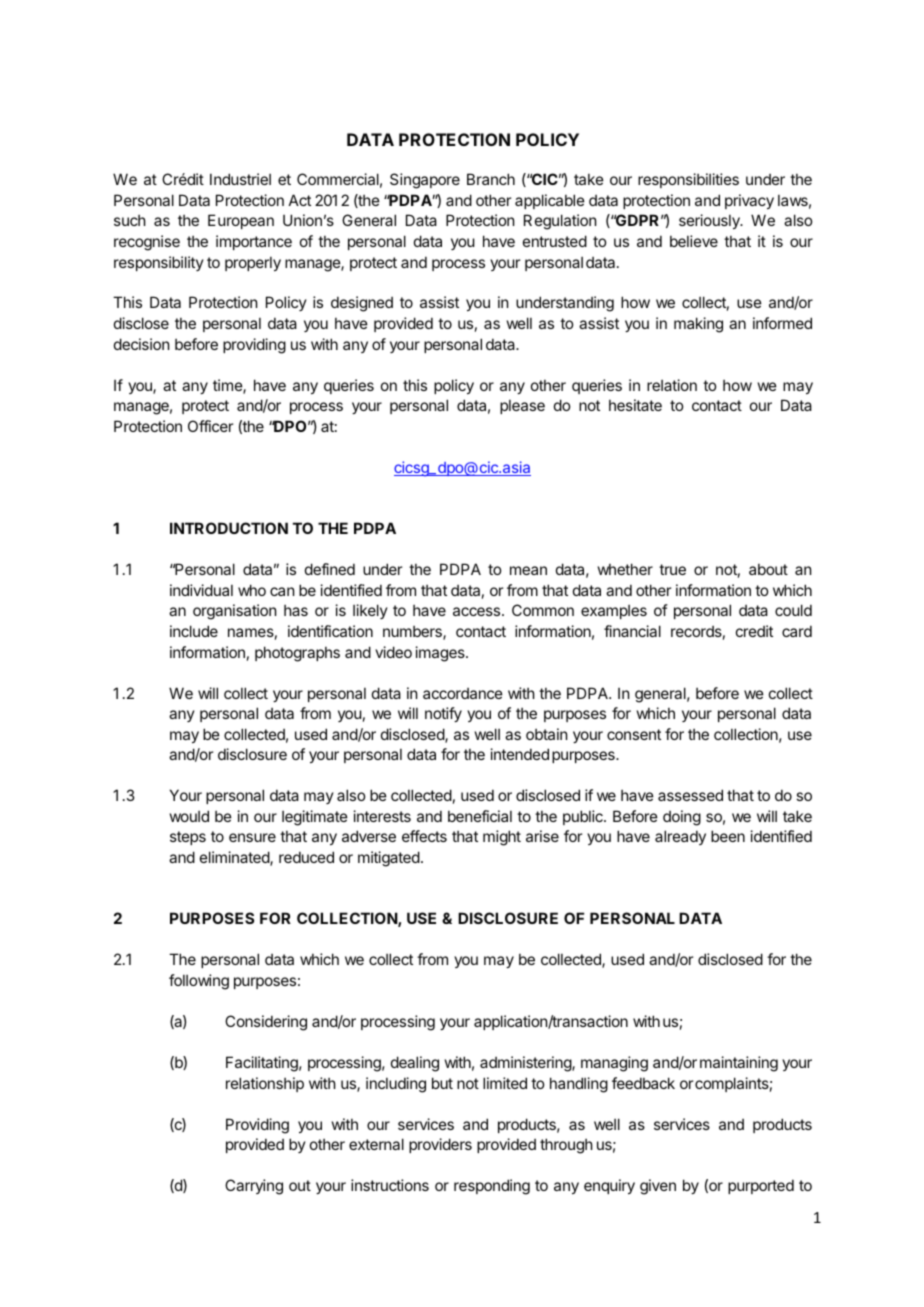 This screenshot has width=924, height=1307. Describe the element at coordinates (188, 838) in the screenshot. I see `steps` at that location.
